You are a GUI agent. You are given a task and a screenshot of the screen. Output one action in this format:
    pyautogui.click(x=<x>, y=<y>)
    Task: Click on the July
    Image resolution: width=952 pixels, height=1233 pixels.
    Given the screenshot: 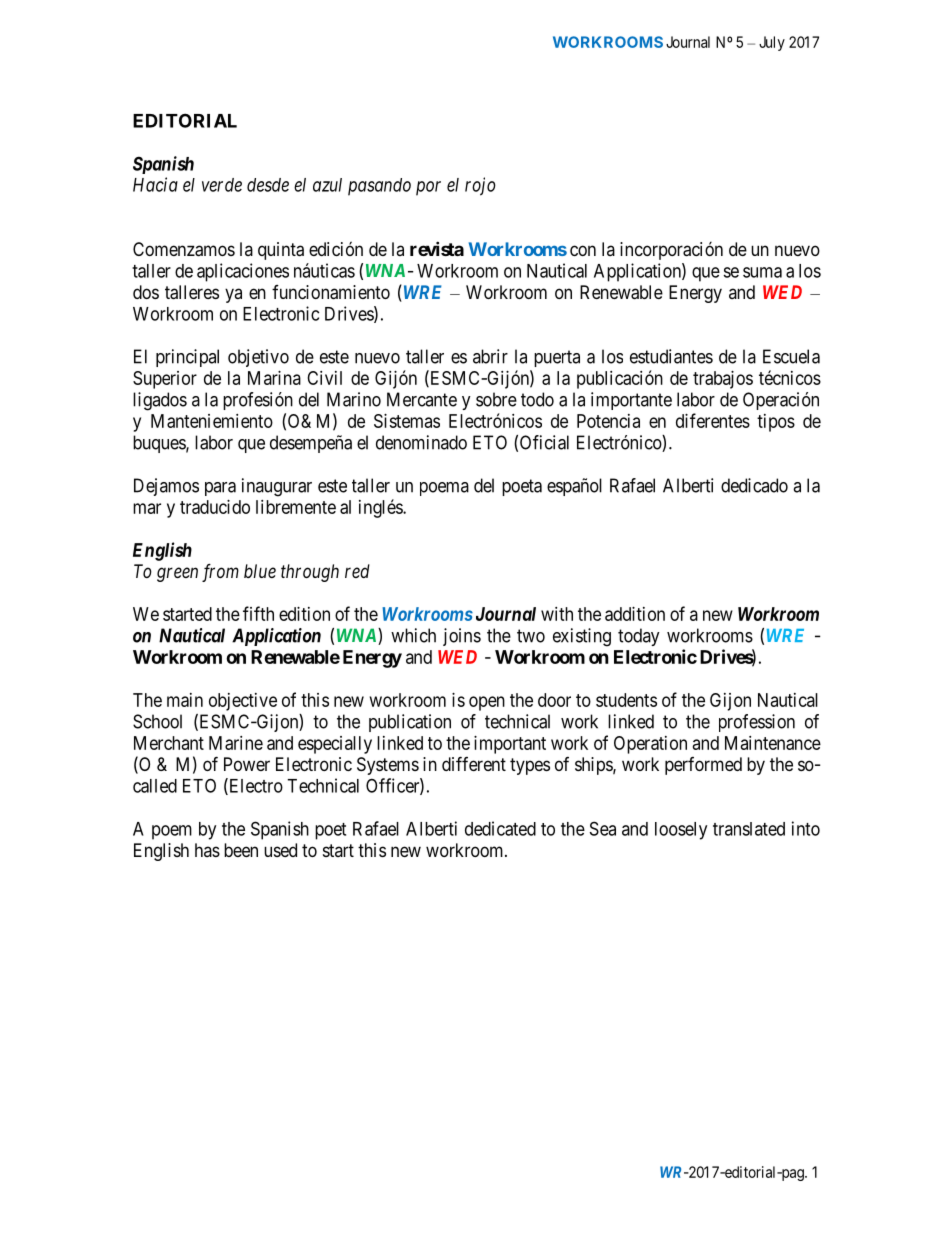 What is the action you would take?
    pyautogui.click(x=772, y=43)
